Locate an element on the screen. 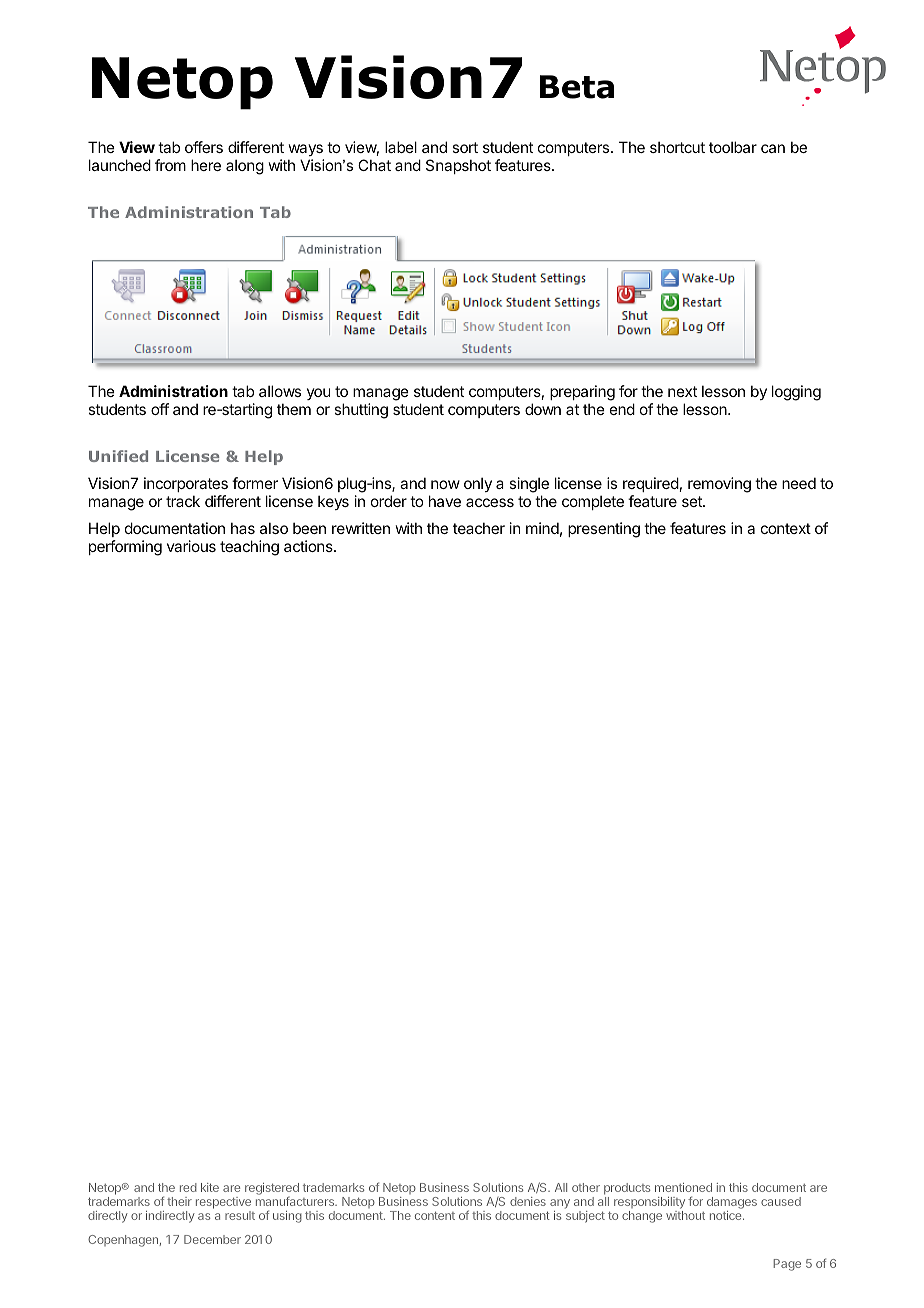 This screenshot has width=924, height=1308. down is located at coordinates (543, 409).
